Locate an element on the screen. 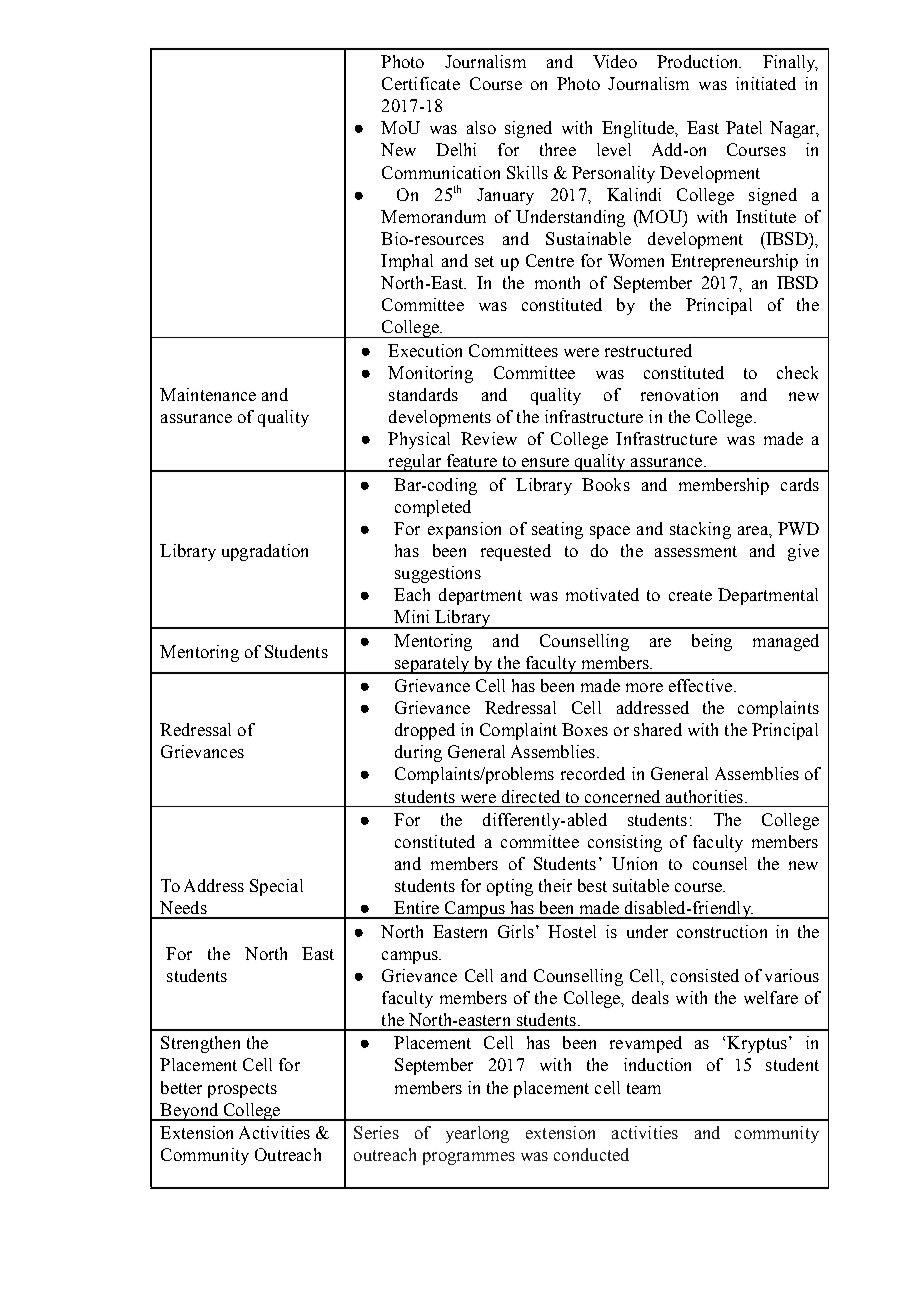  yearlong is located at coordinates (477, 1134).
